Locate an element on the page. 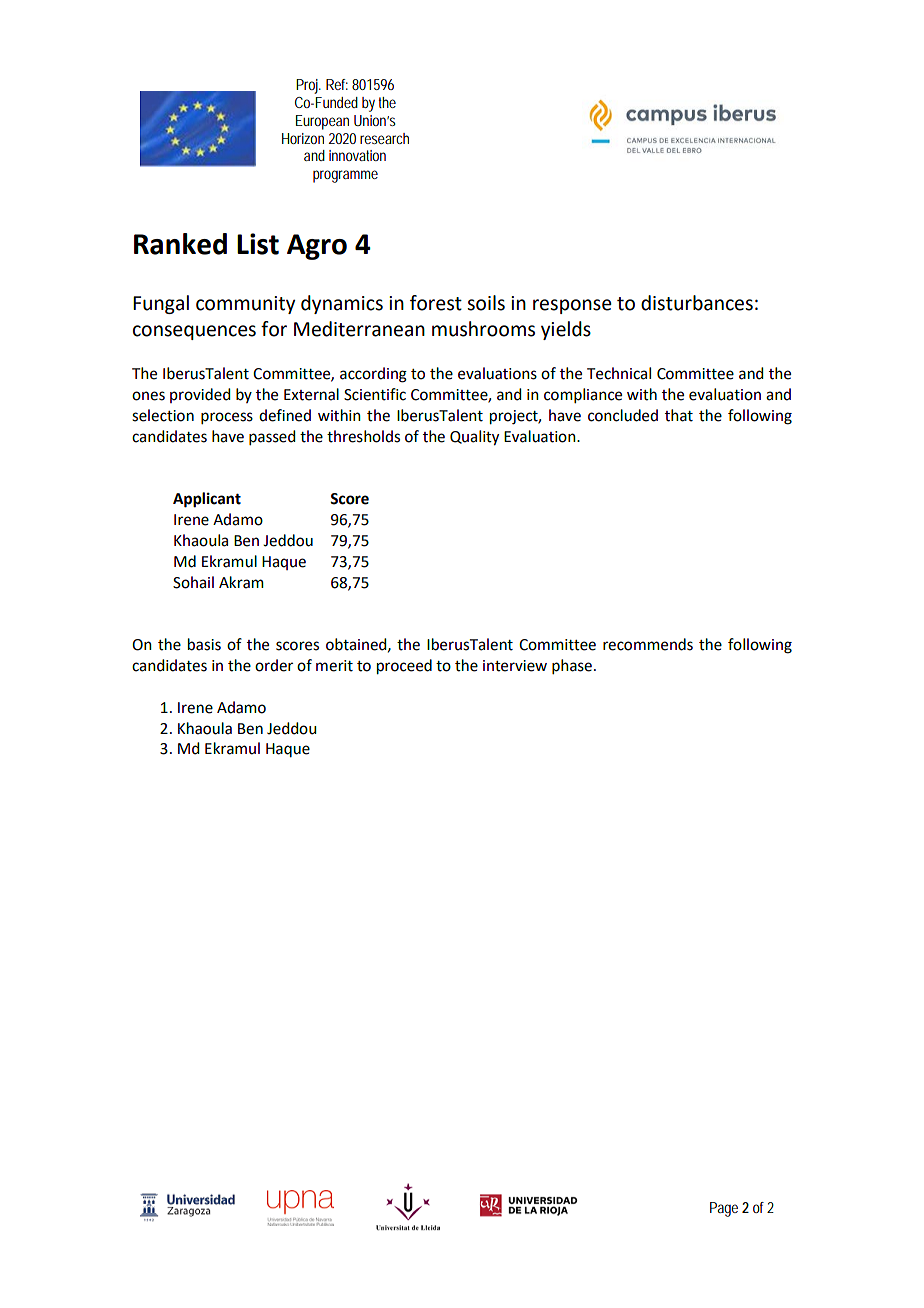 The height and width of the document is (1308, 924). interview is located at coordinates (515, 666).
